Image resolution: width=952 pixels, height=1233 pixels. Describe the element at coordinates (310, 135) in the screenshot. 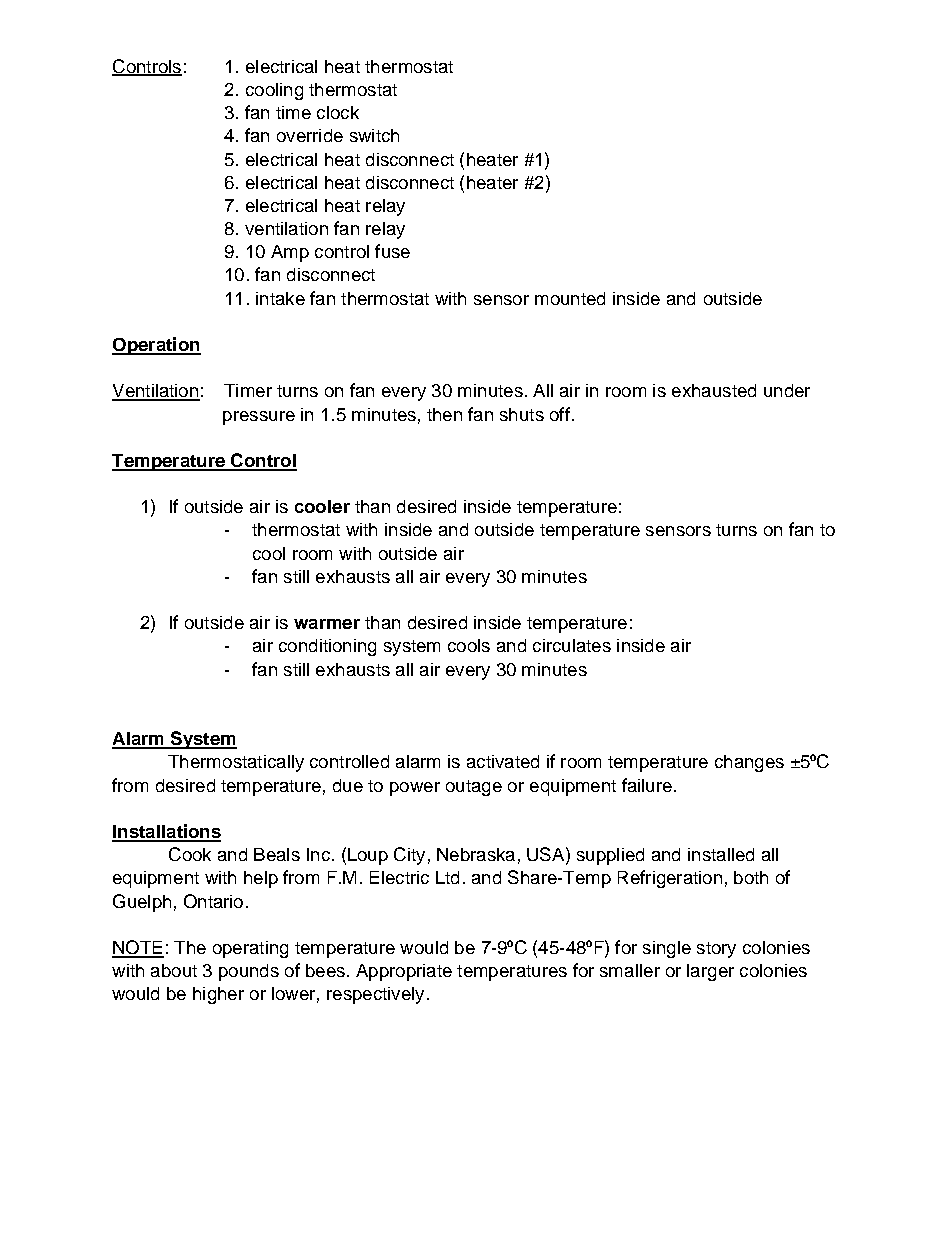

I see `override` at that location.
